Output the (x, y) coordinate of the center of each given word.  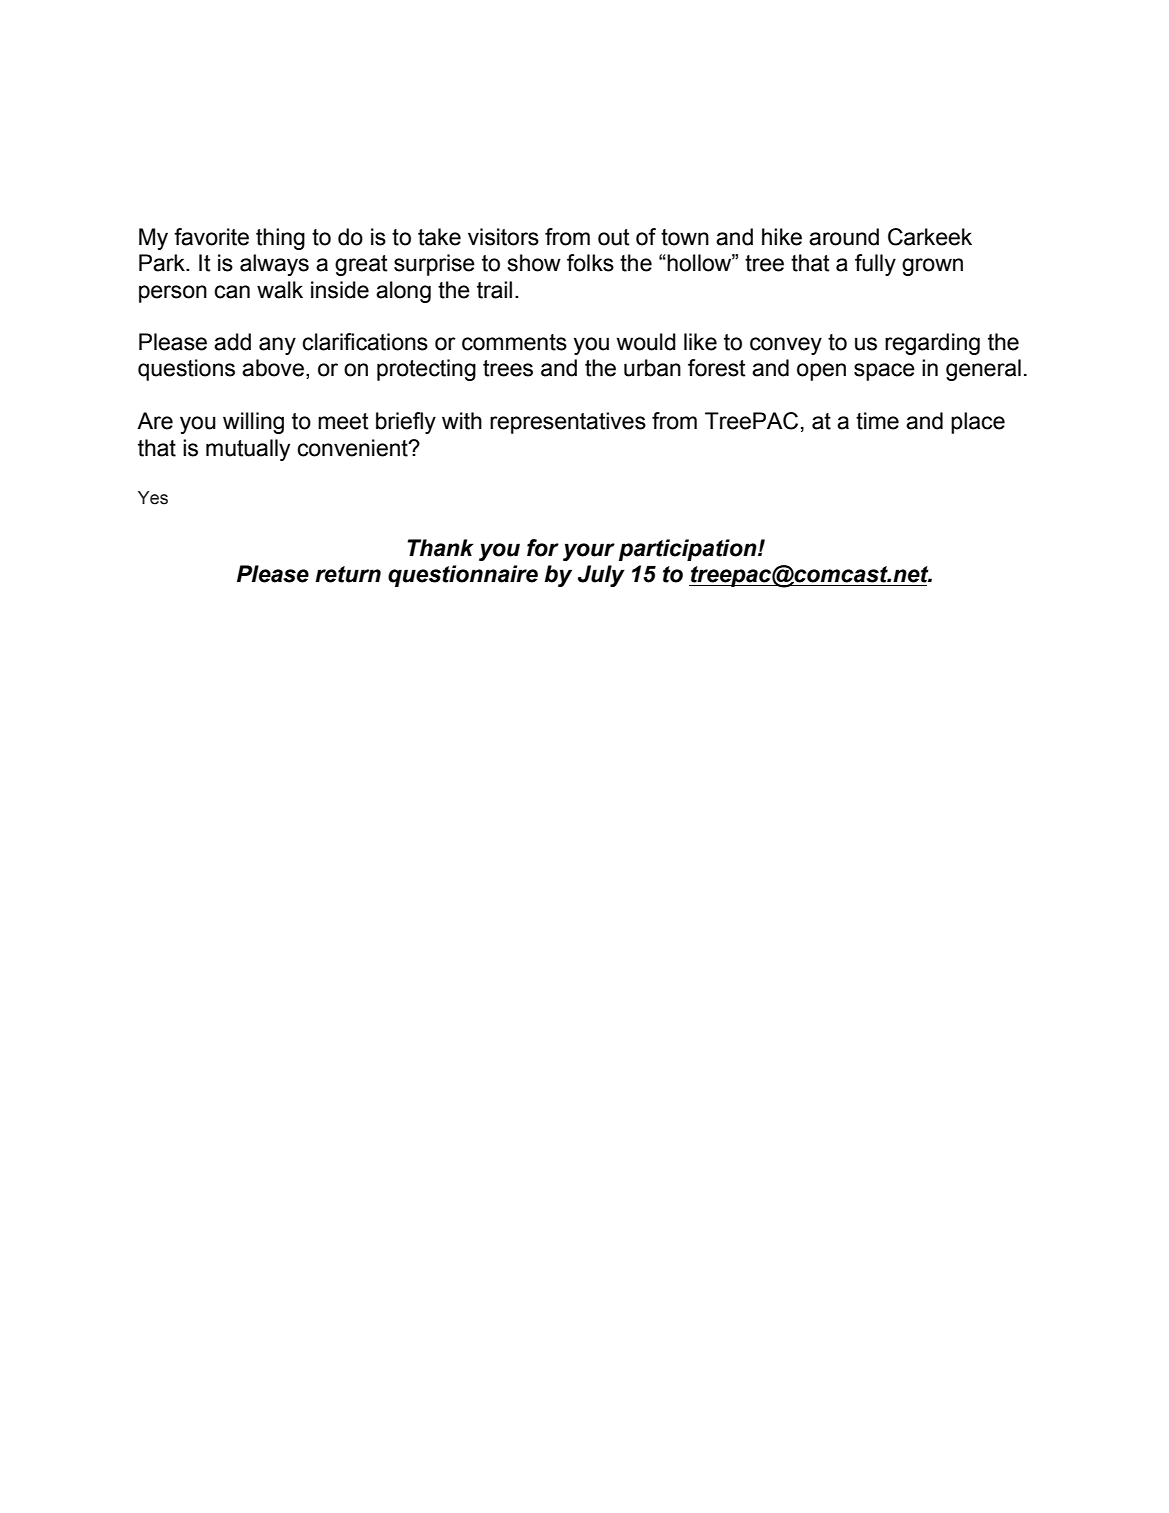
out (614, 237)
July (601, 576)
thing (280, 239)
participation (689, 550)
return (348, 574)
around (844, 237)
